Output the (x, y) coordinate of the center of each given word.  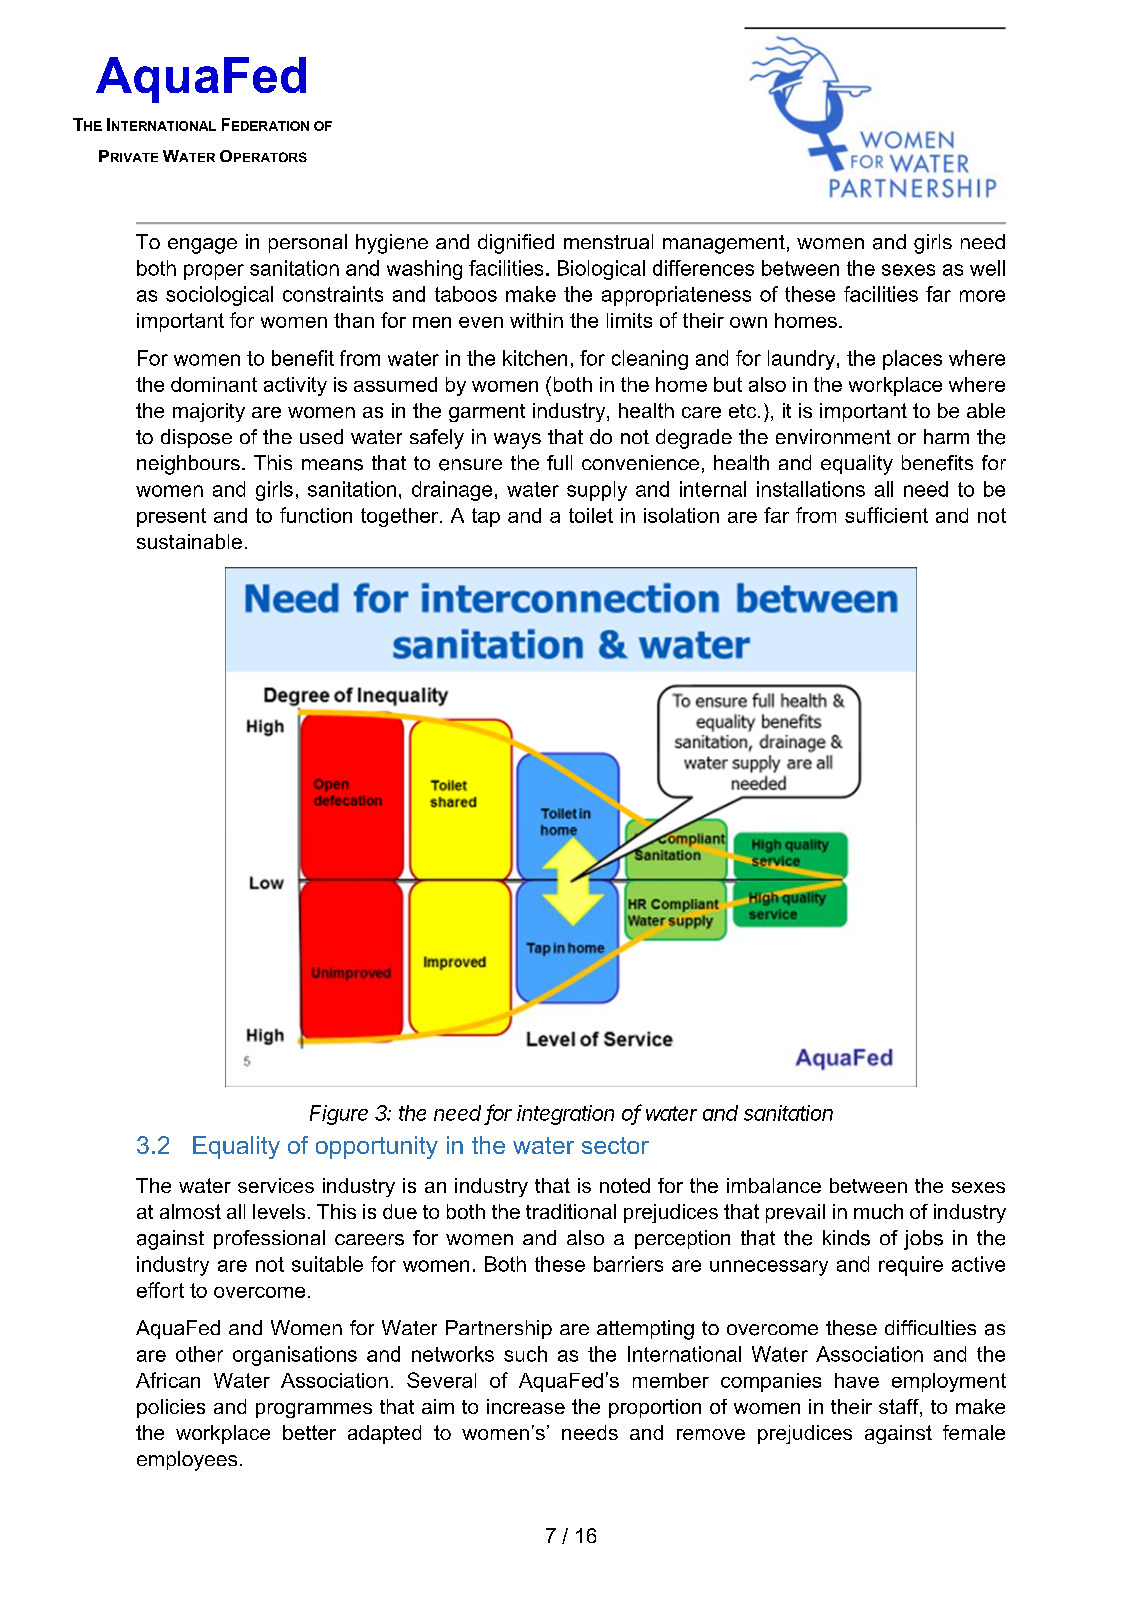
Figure (339, 1115)
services (276, 1185)
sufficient (886, 515)
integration (565, 1115)
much (878, 1211)
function (316, 515)
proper (214, 272)
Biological (601, 270)
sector (615, 1145)
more (982, 296)
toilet (591, 515)
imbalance (774, 1185)
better (309, 1432)
